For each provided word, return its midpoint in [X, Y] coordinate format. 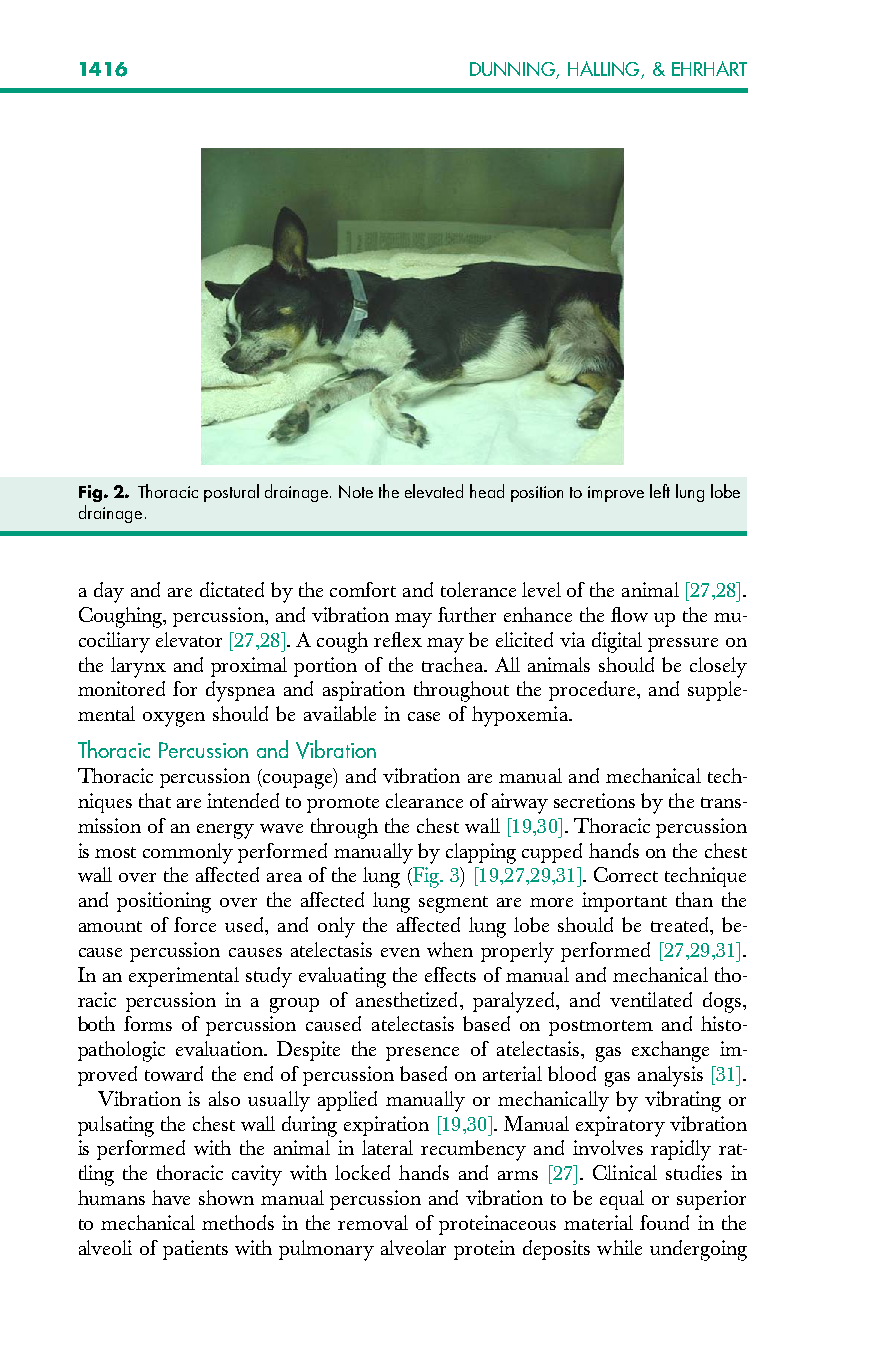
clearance [424, 800]
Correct [626, 874]
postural [231, 493]
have [171, 1197]
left [660, 491]
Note [356, 491]
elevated [434, 491]
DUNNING [514, 70]
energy [225, 831]
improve [616, 494]
